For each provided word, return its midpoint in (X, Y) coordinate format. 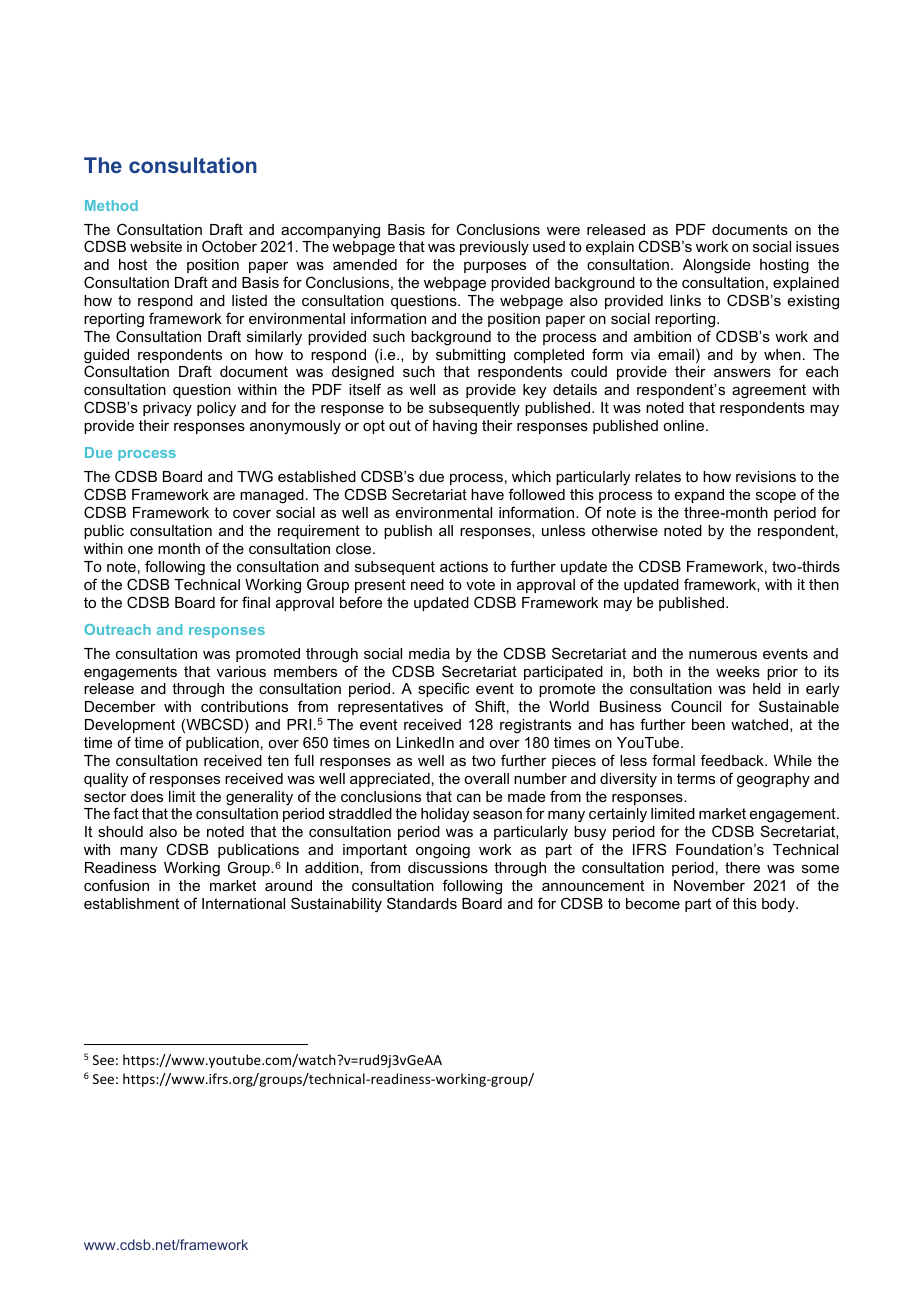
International (243, 903)
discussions (448, 867)
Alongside (716, 266)
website (156, 246)
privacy (167, 409)
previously (494, 248)
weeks (738, 671)
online (685, 425)
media (429, 653)
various (241, 671)
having (455, 427)
